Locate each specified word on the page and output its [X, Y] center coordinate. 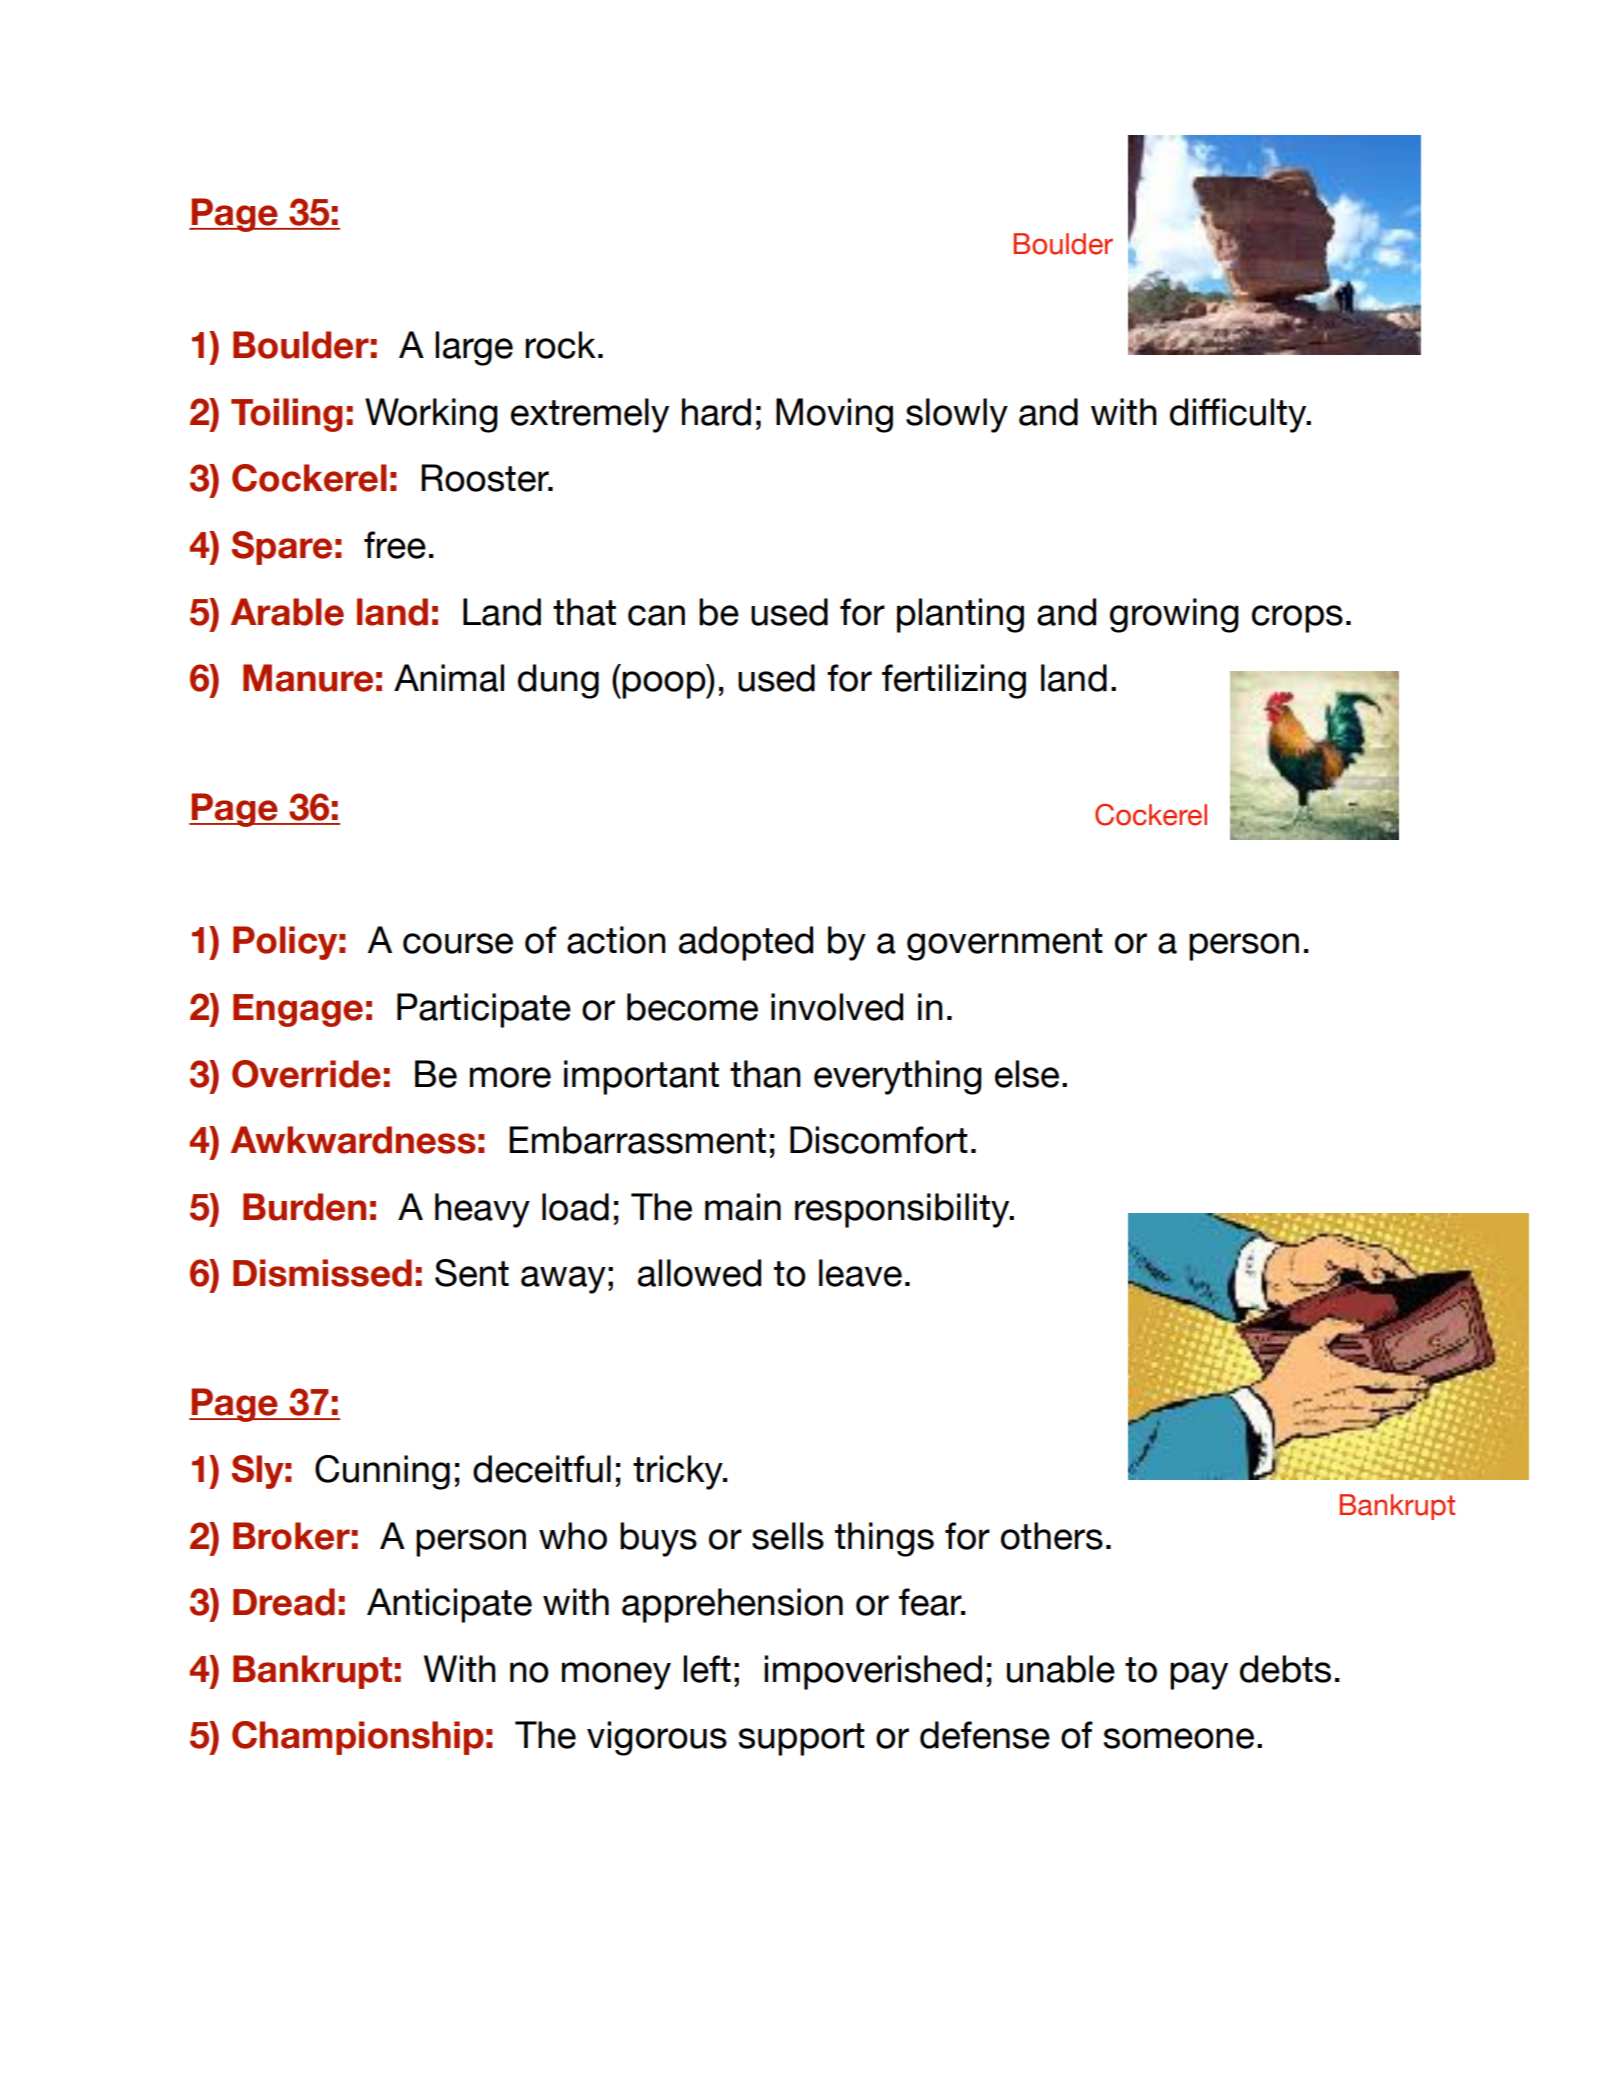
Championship [358, 1738]
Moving [834, 415]
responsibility [903, 1210]
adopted [746, 943]
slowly [957, 415]
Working [431, 415]
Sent [472, 1273]
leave [860, 1273]
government [1005, 944]
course [458, 943]
